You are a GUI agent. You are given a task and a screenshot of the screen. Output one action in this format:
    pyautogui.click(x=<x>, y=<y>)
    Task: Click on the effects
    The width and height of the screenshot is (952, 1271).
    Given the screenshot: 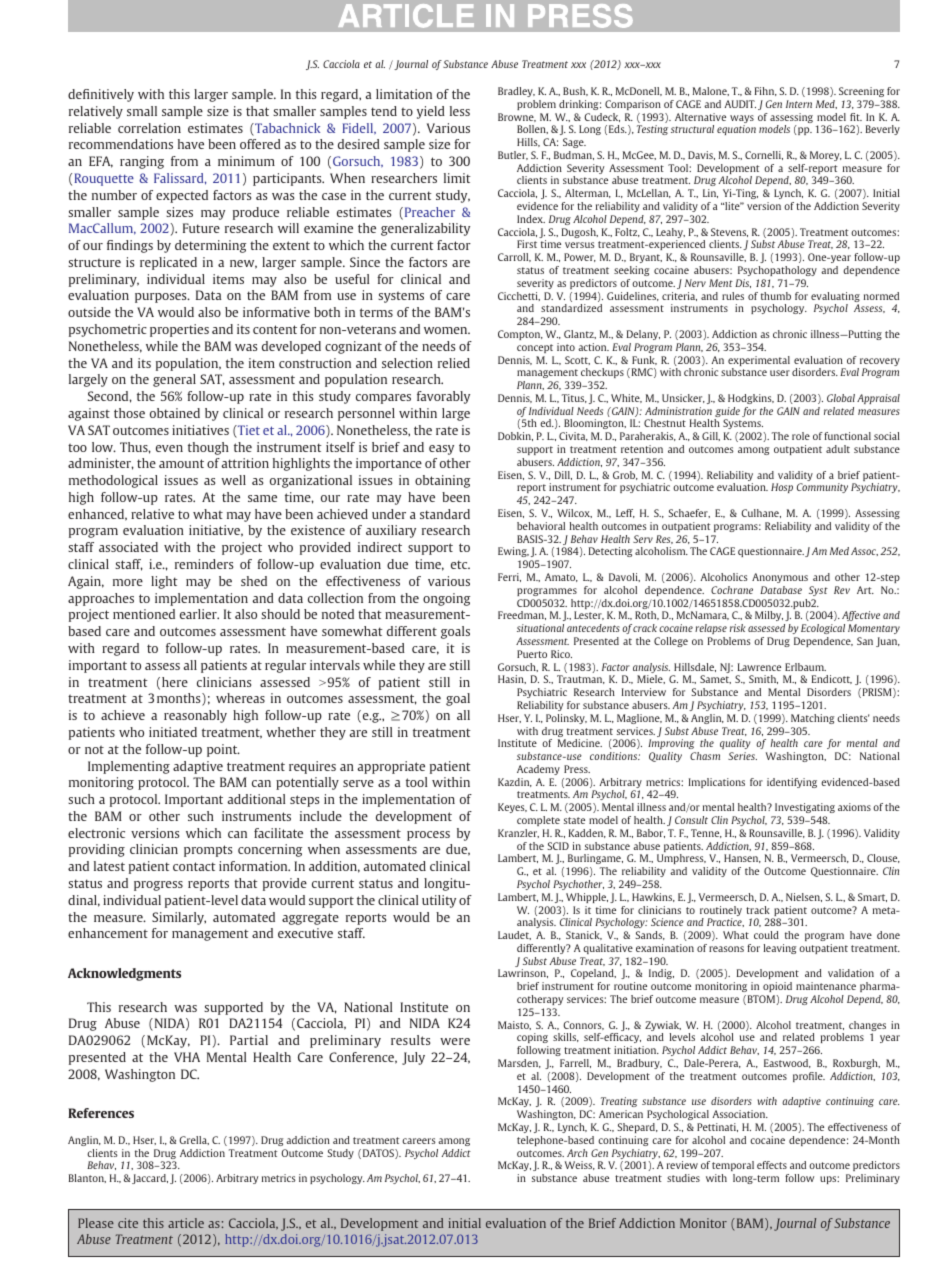 What is the action you would take?
    pyautogui.click(x=772, y=1165)
